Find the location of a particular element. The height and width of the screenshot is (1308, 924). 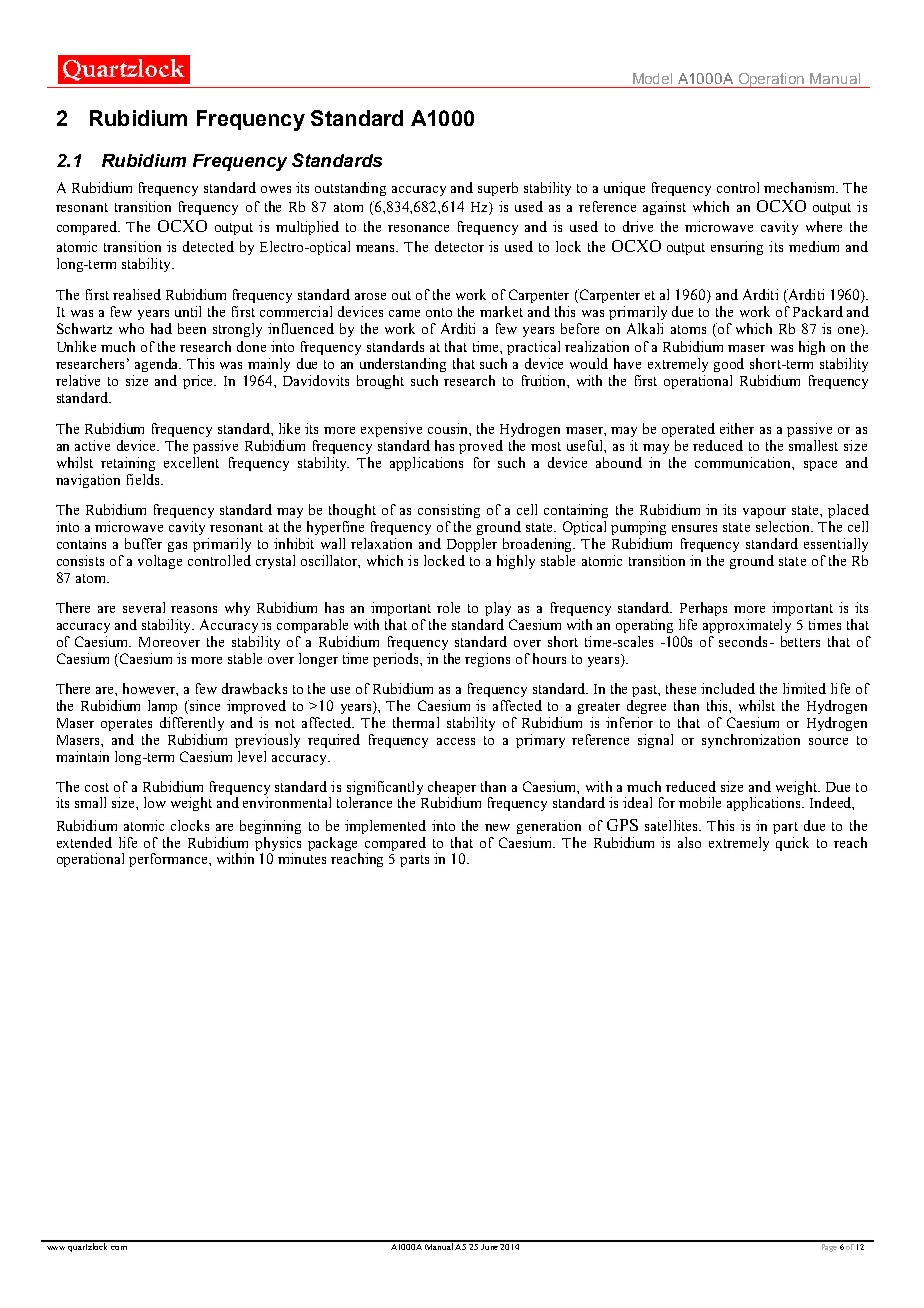

owes is located at coordinates (276, 189).
